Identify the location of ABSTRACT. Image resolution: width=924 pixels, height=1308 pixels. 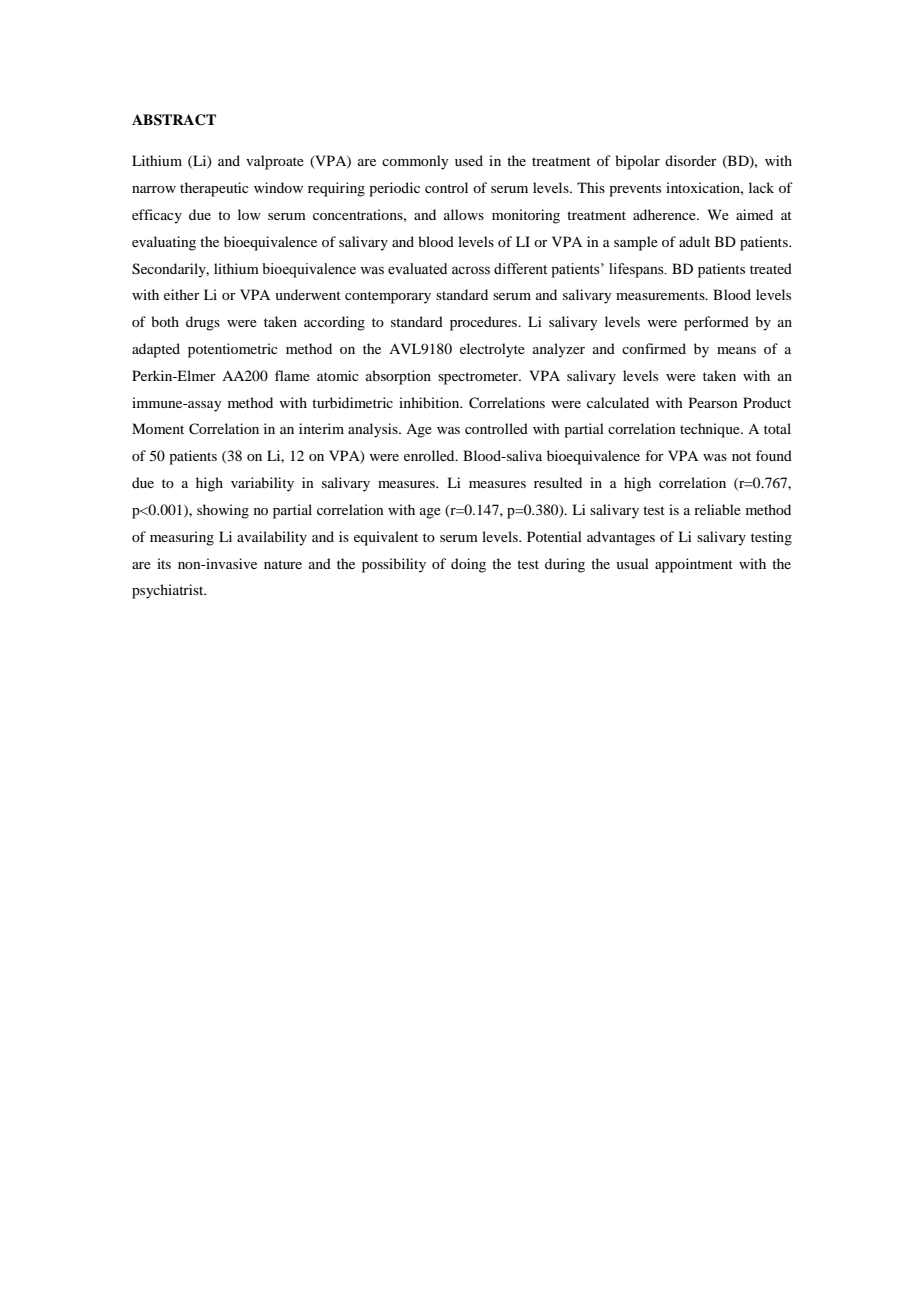
(174, 120).
